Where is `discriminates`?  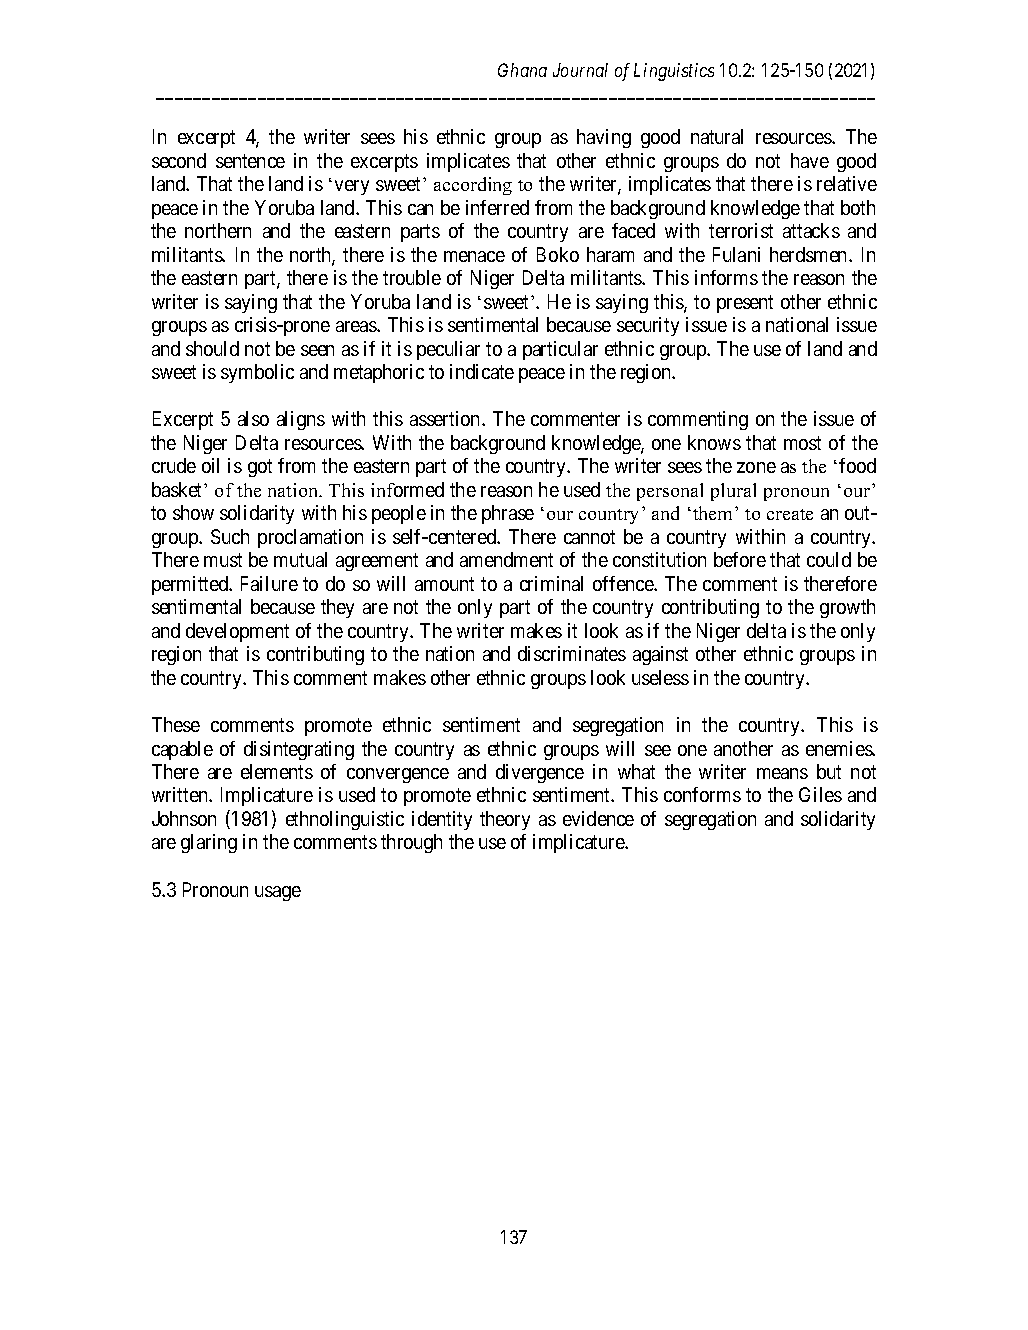 discriminates is located at coordinates (572, 653).
